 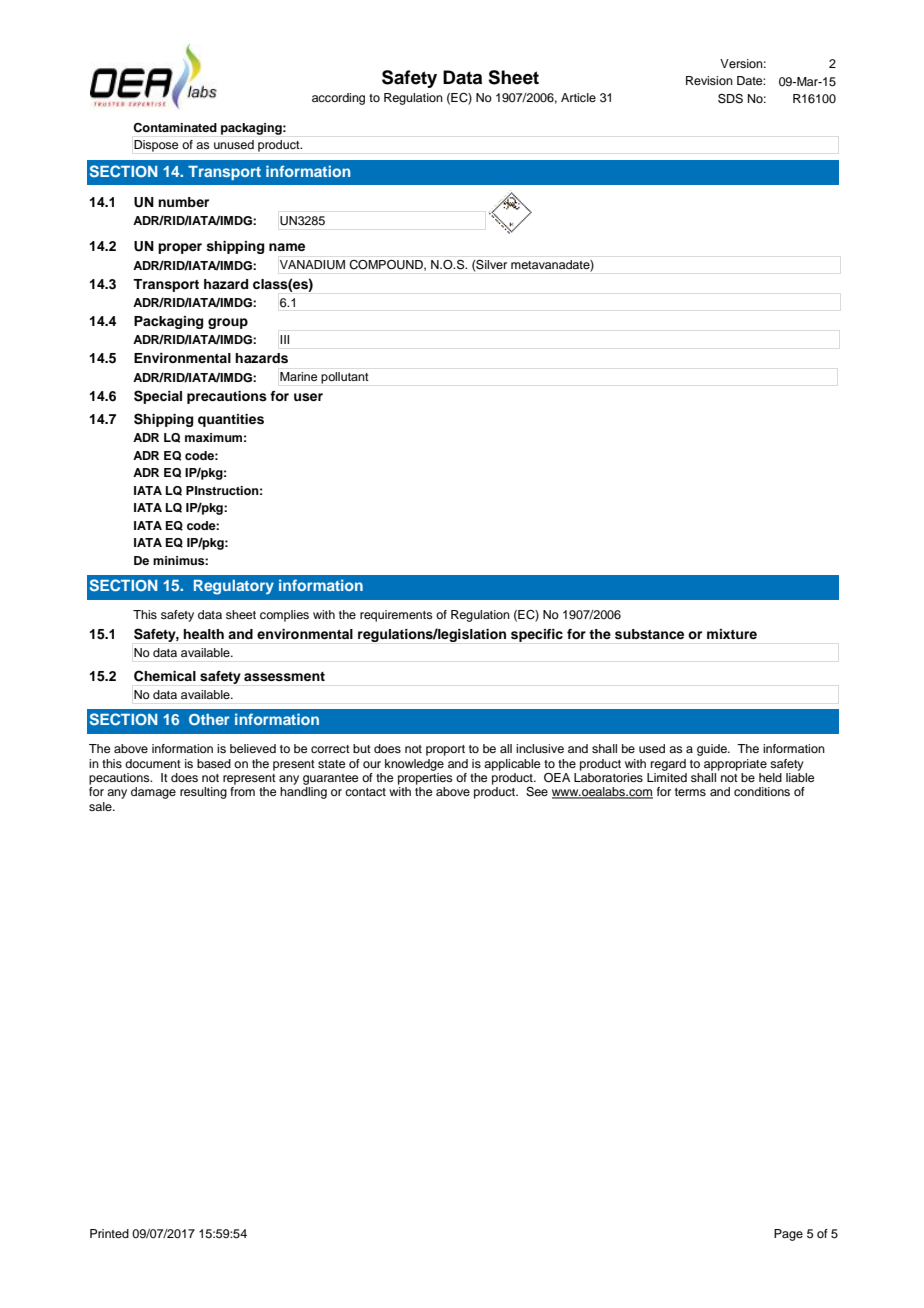 What do you see at coordinates (732, 634) in the document?
I see `mixture` at bounding box center [732, 634].
